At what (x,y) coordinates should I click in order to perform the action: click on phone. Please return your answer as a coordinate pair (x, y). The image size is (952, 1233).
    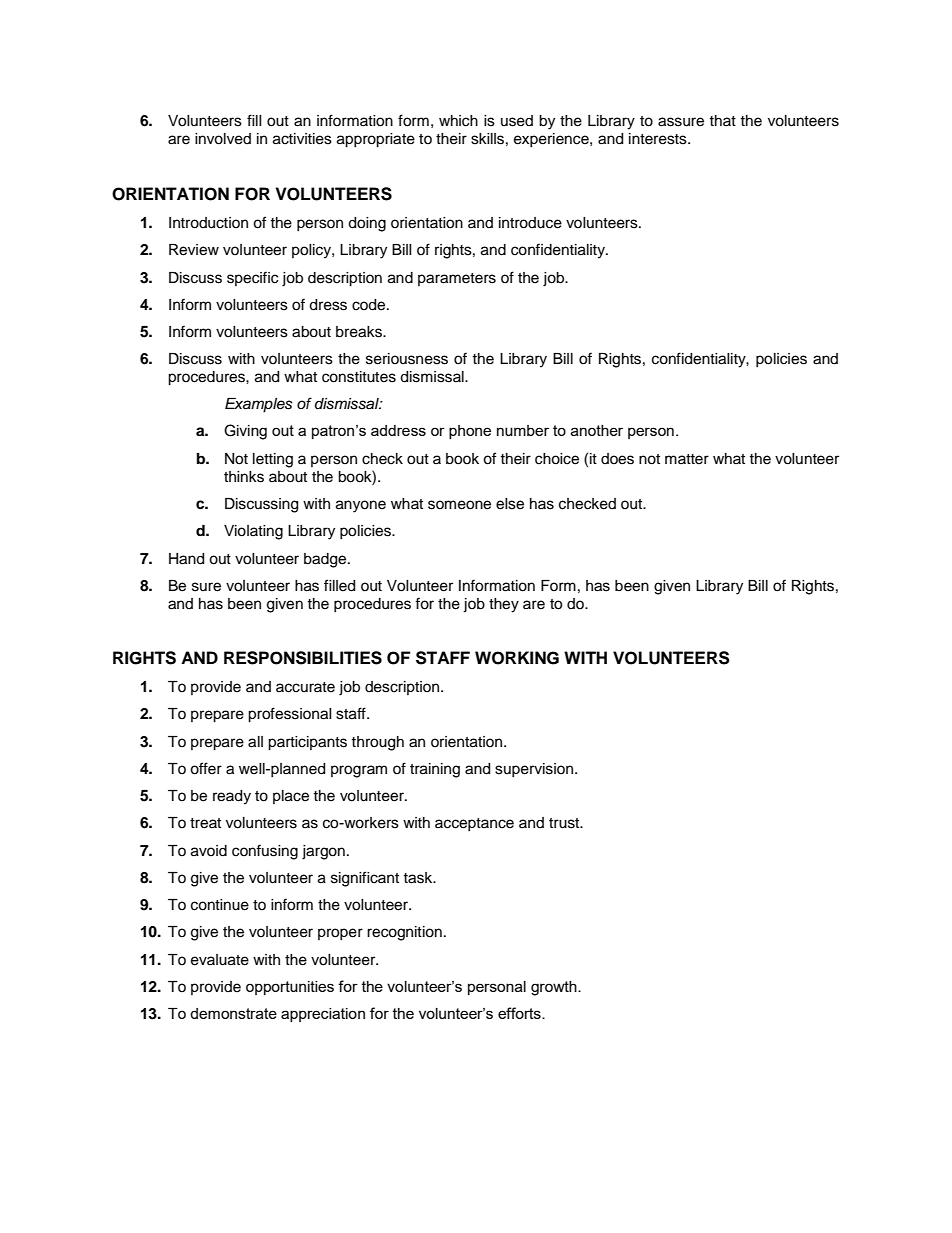
    Looking at the image, I should click on (470, 432).
